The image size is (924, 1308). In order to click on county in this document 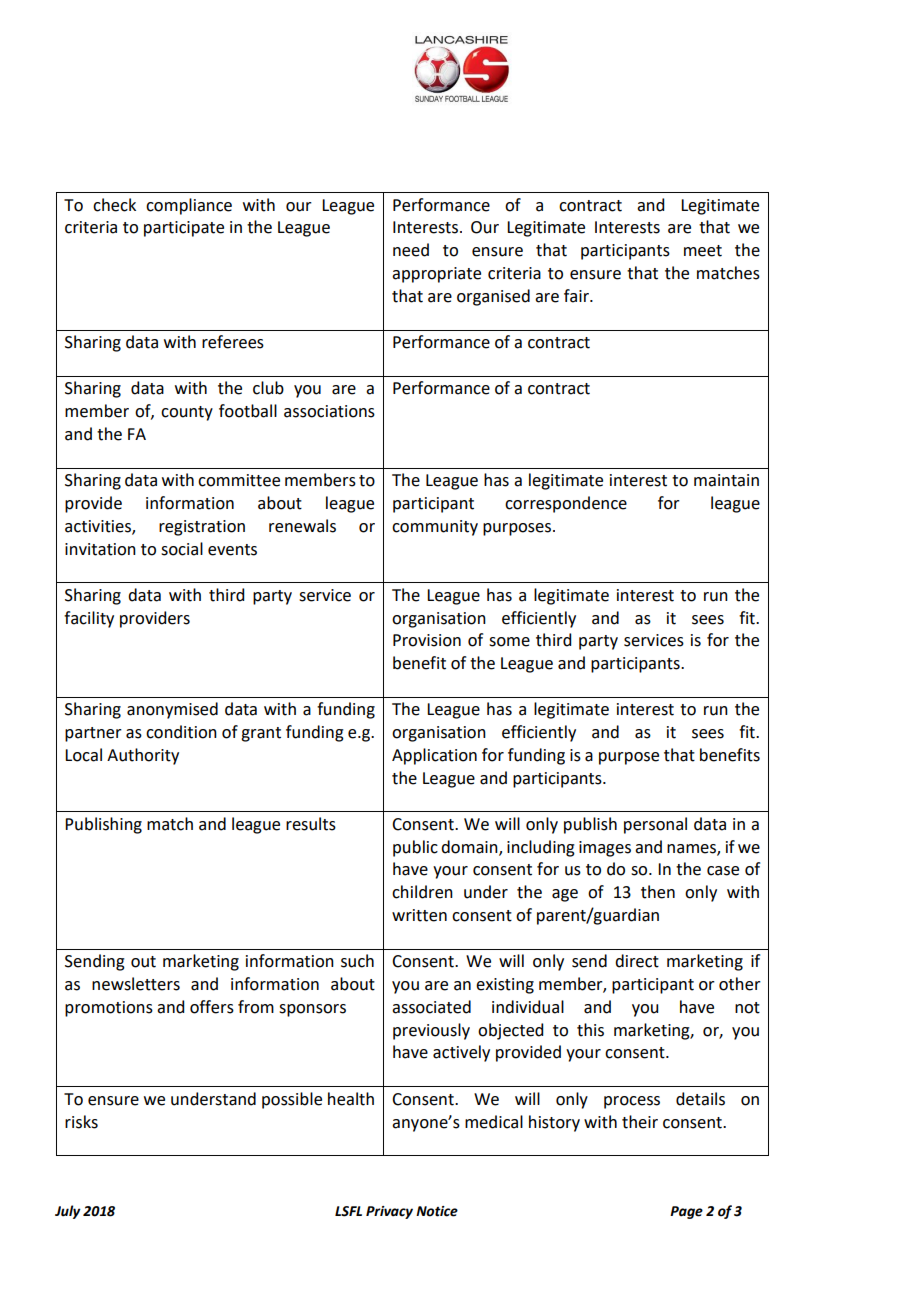, I will do `click(187, 413)`.
